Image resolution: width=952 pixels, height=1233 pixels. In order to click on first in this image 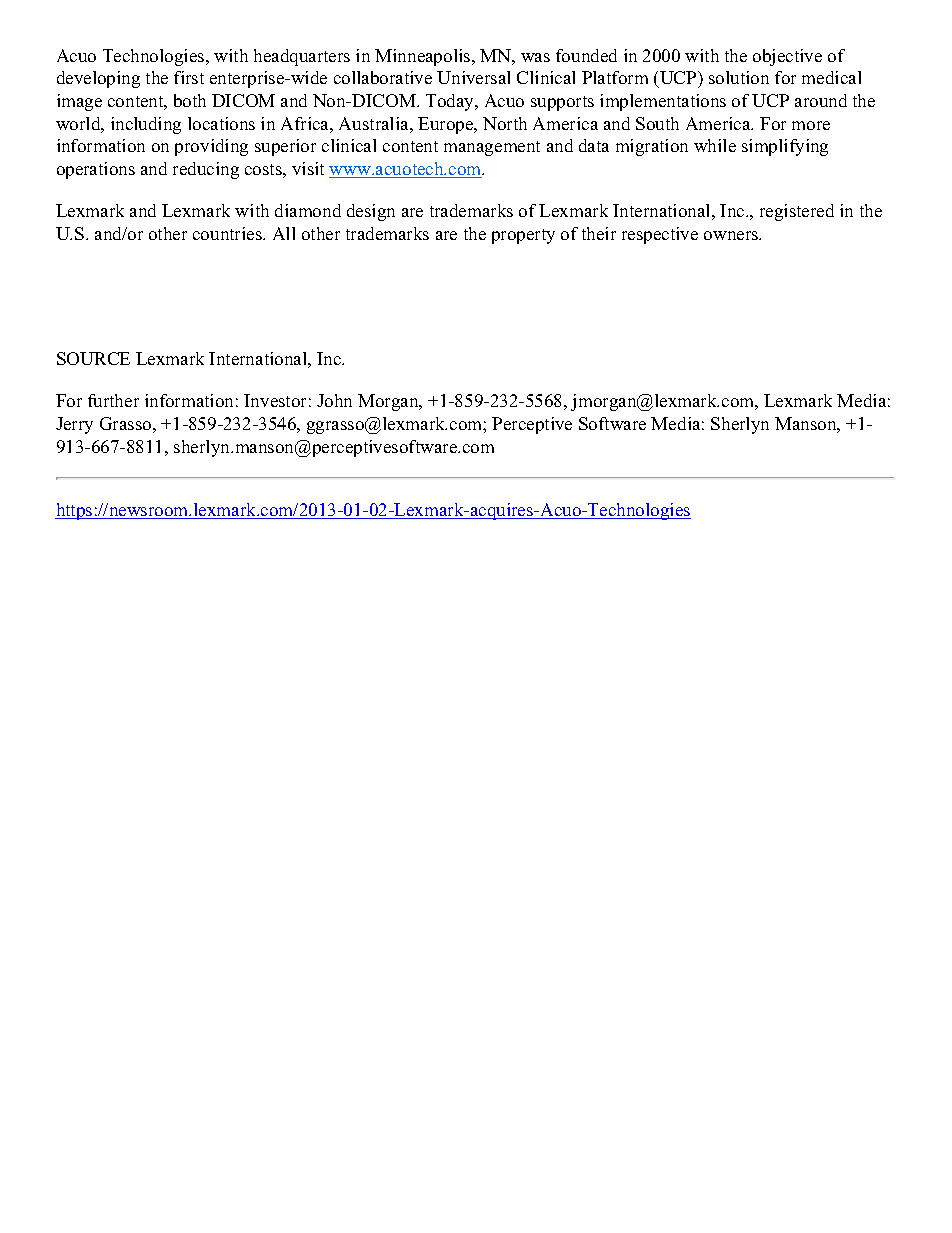, I will do `click(189, 77)`.
